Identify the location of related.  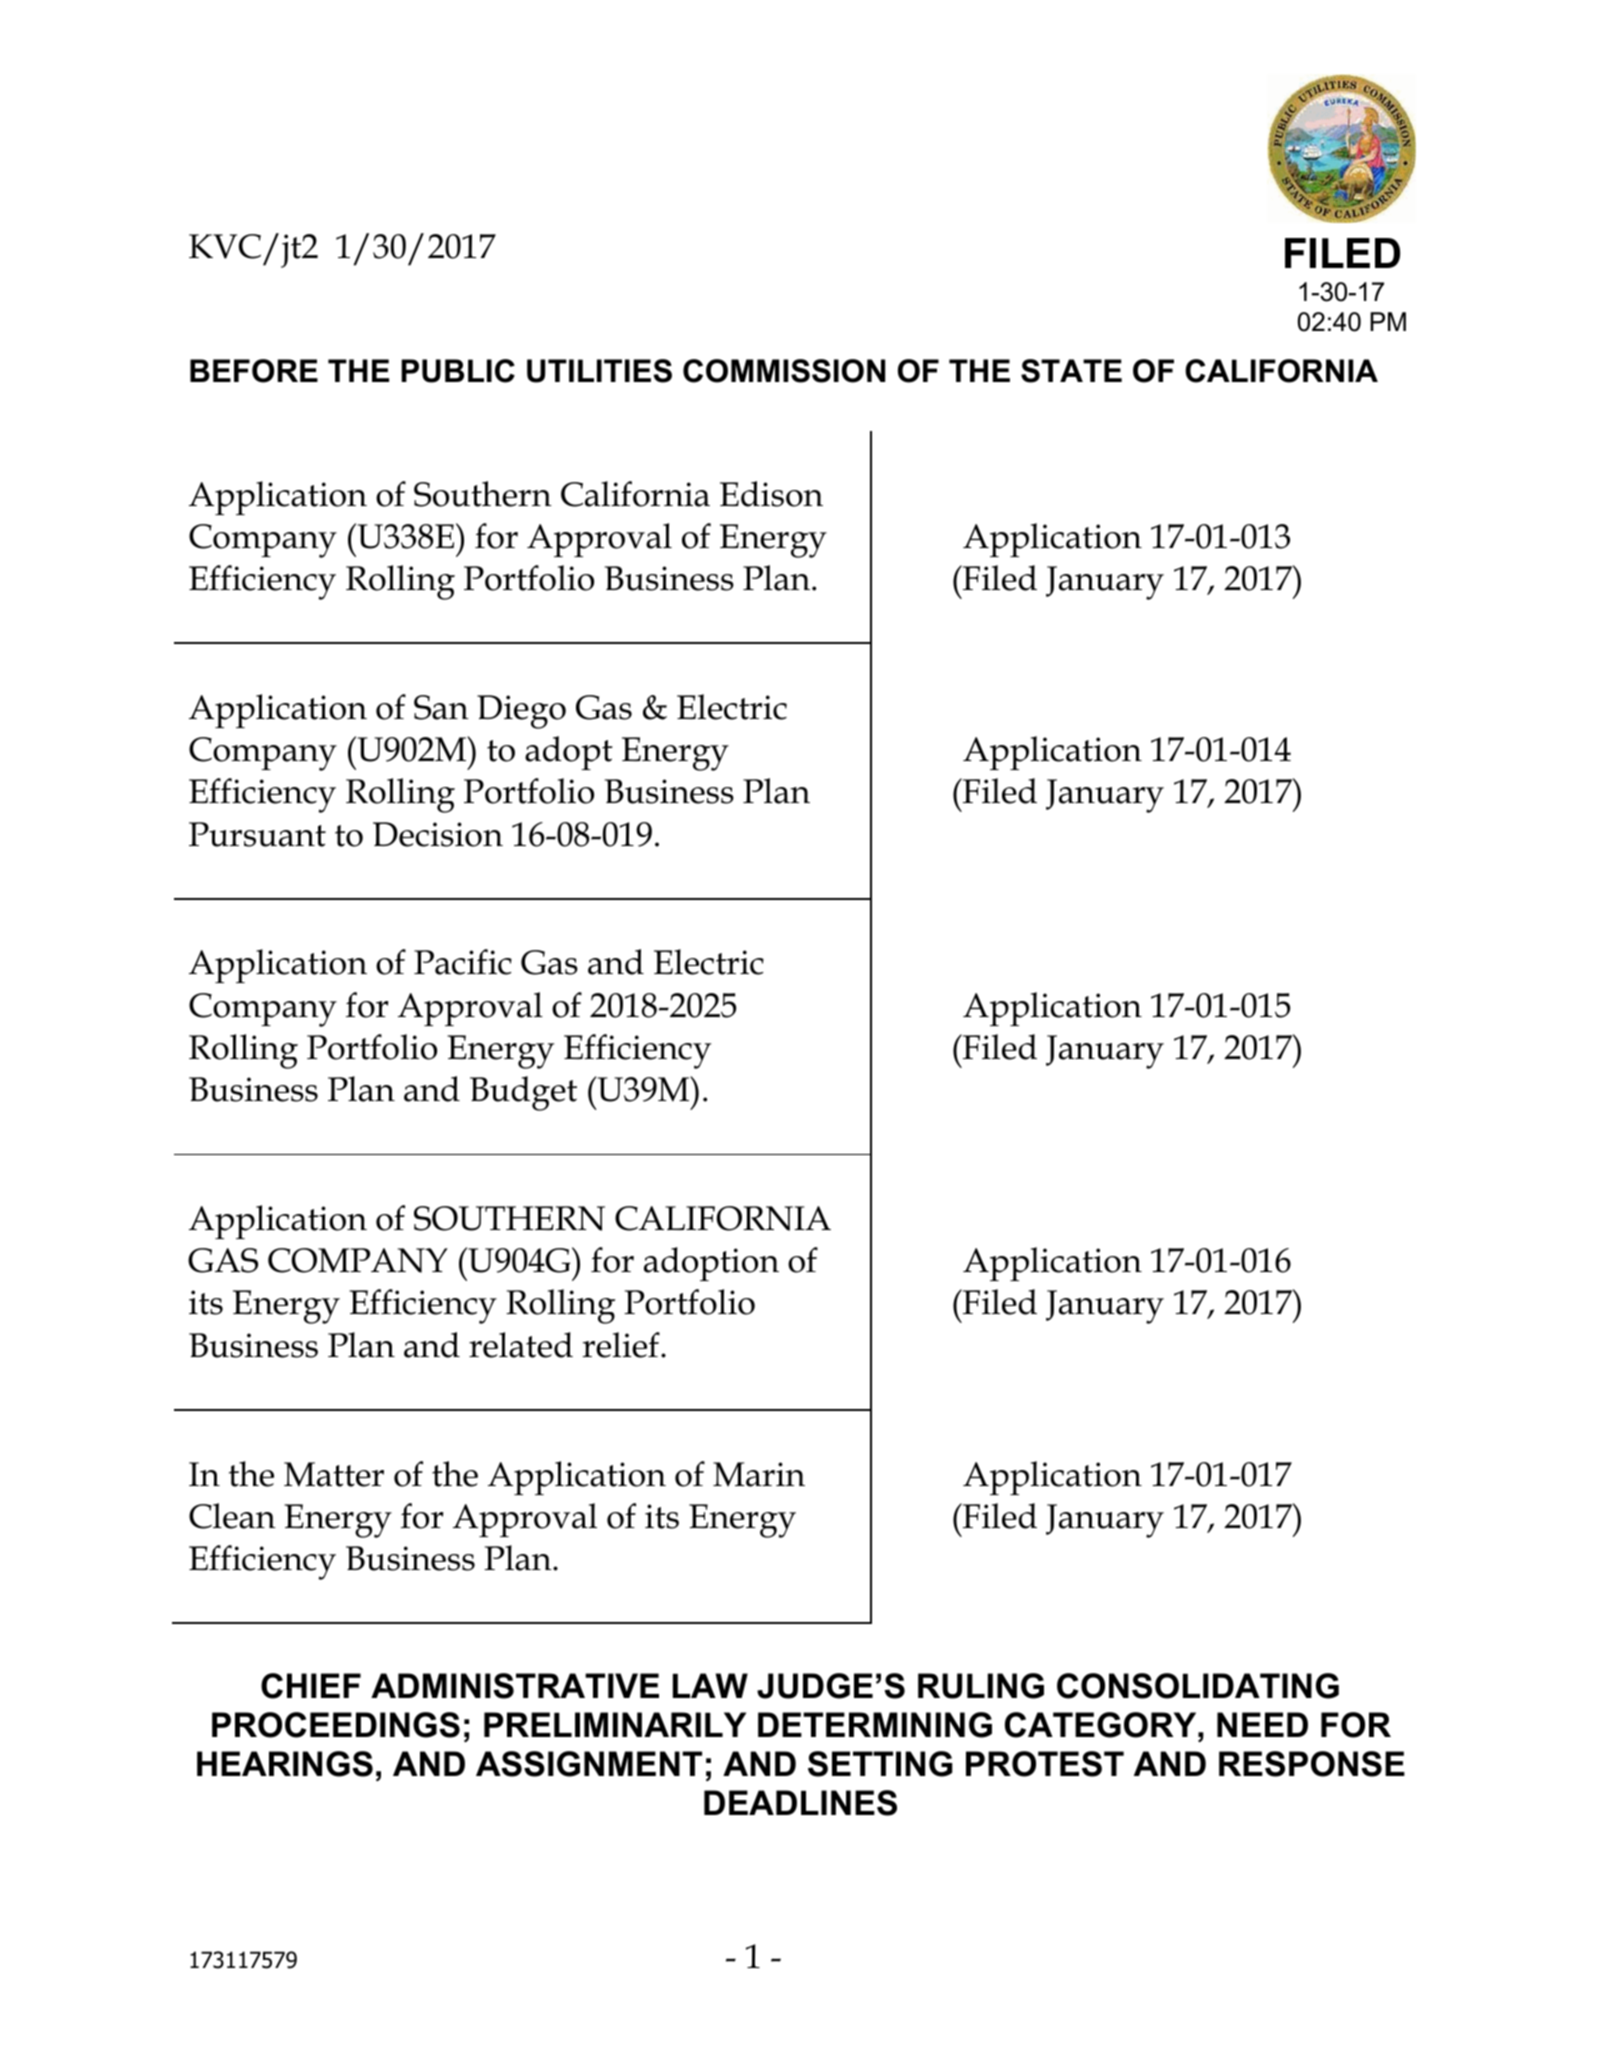
(521, 1345).
